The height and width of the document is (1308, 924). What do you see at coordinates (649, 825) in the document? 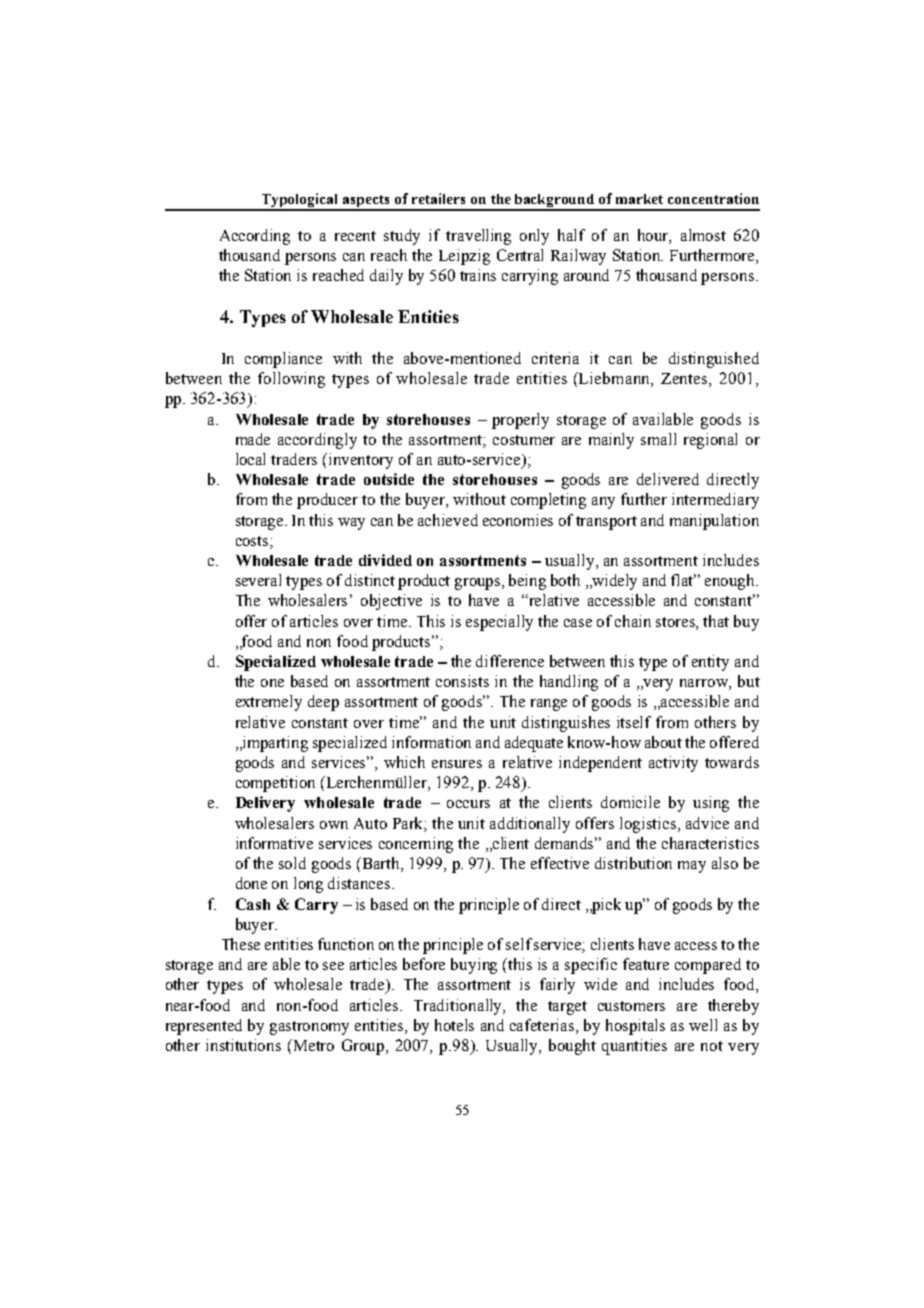
I see `logistics` at bounding box center [649, 825].
